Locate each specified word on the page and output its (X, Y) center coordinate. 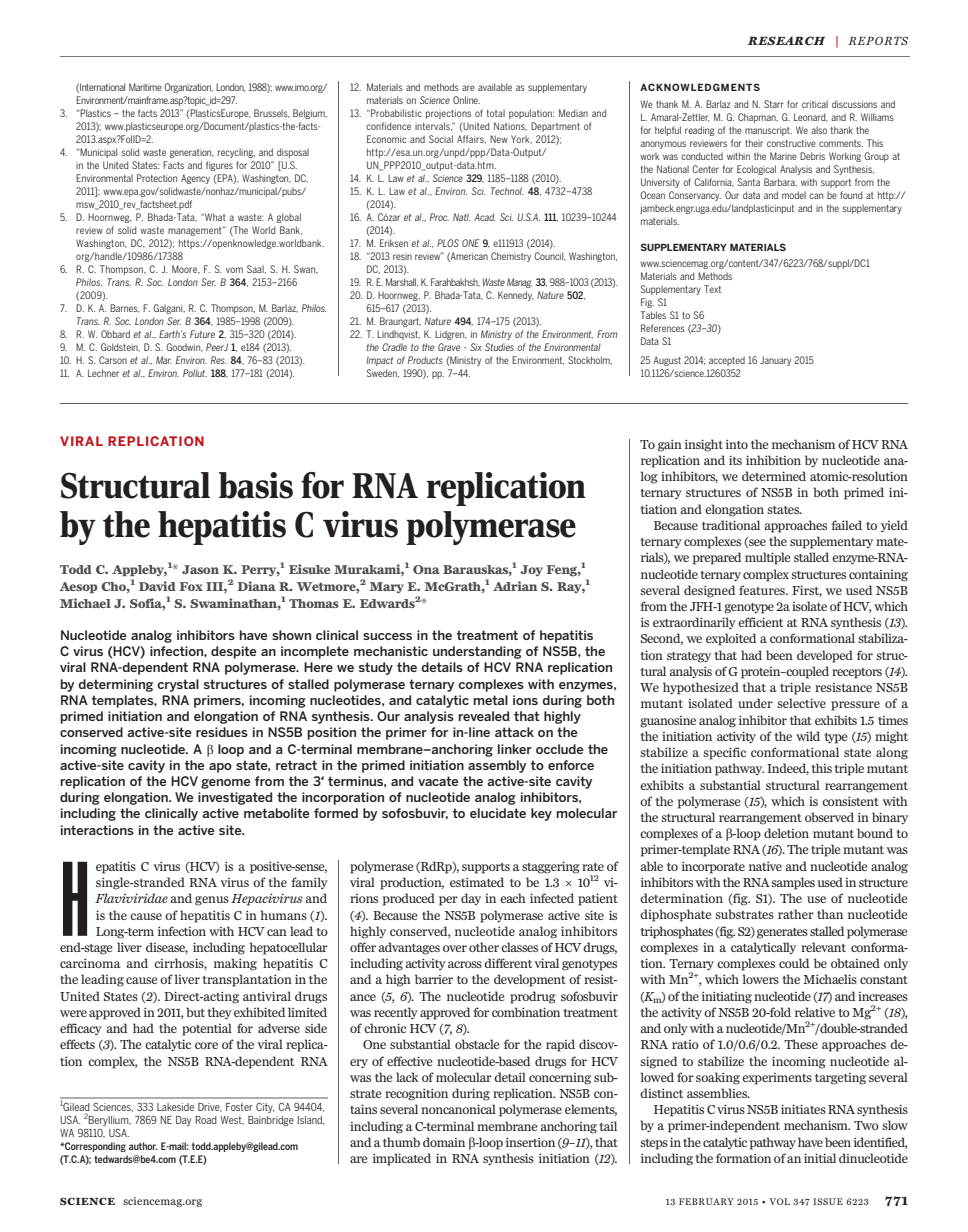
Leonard (811, 117)
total (496, 113)
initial (820, 1158)
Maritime (145, 87)
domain (444, 1142)
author (143, 1146)
